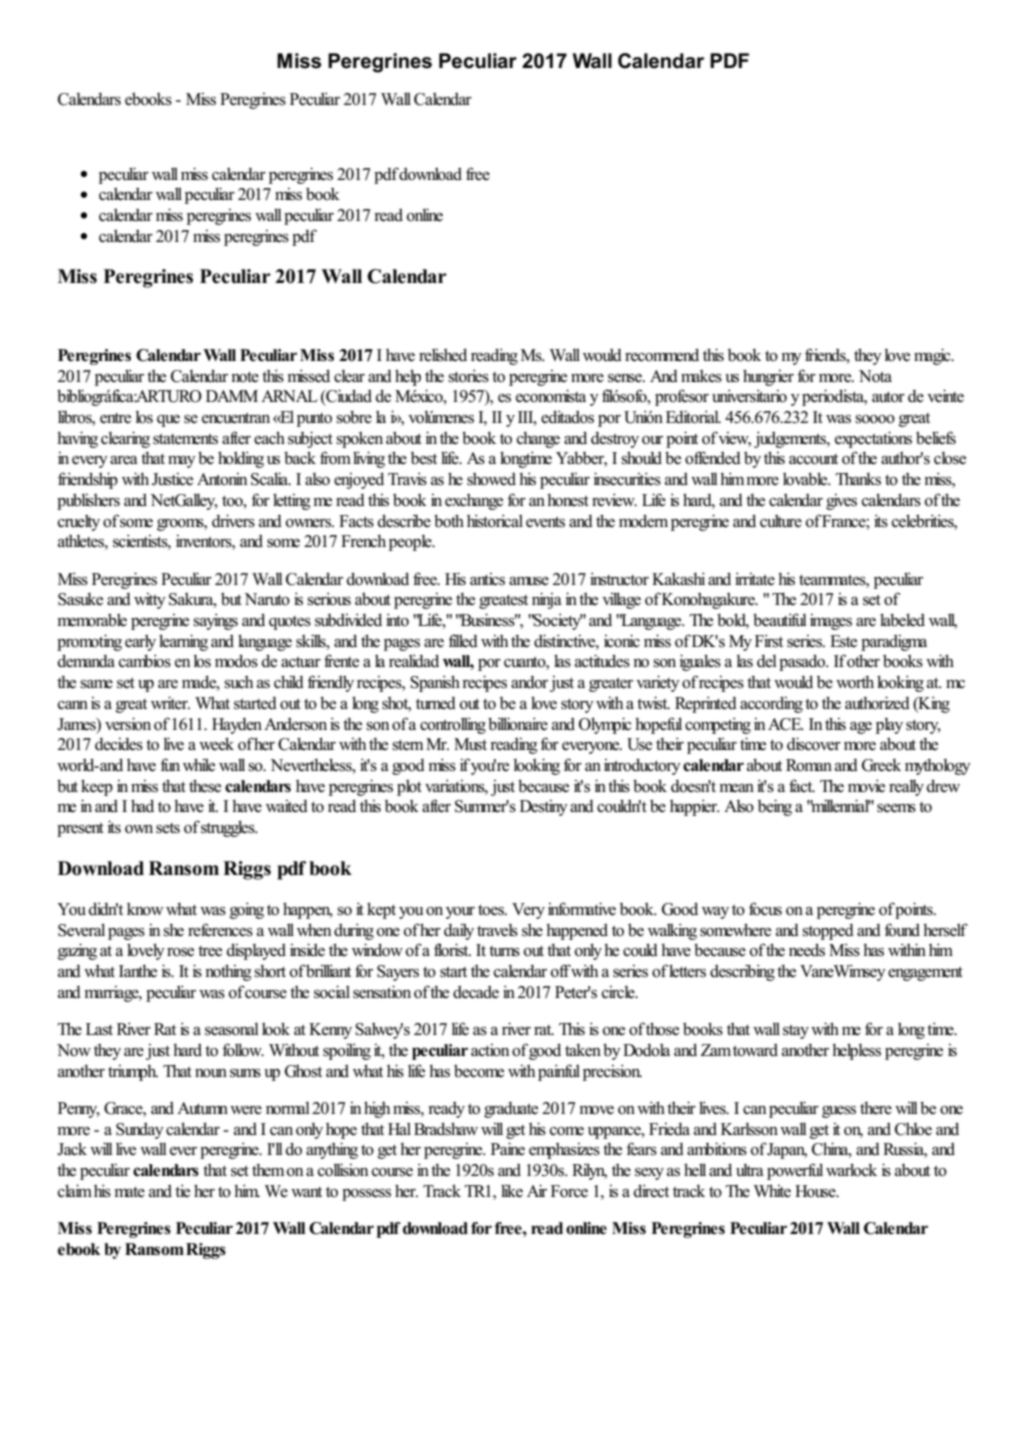 The height and width of the screenshot is (1453, 1027). I want to click on Must, so click(470, 744).
